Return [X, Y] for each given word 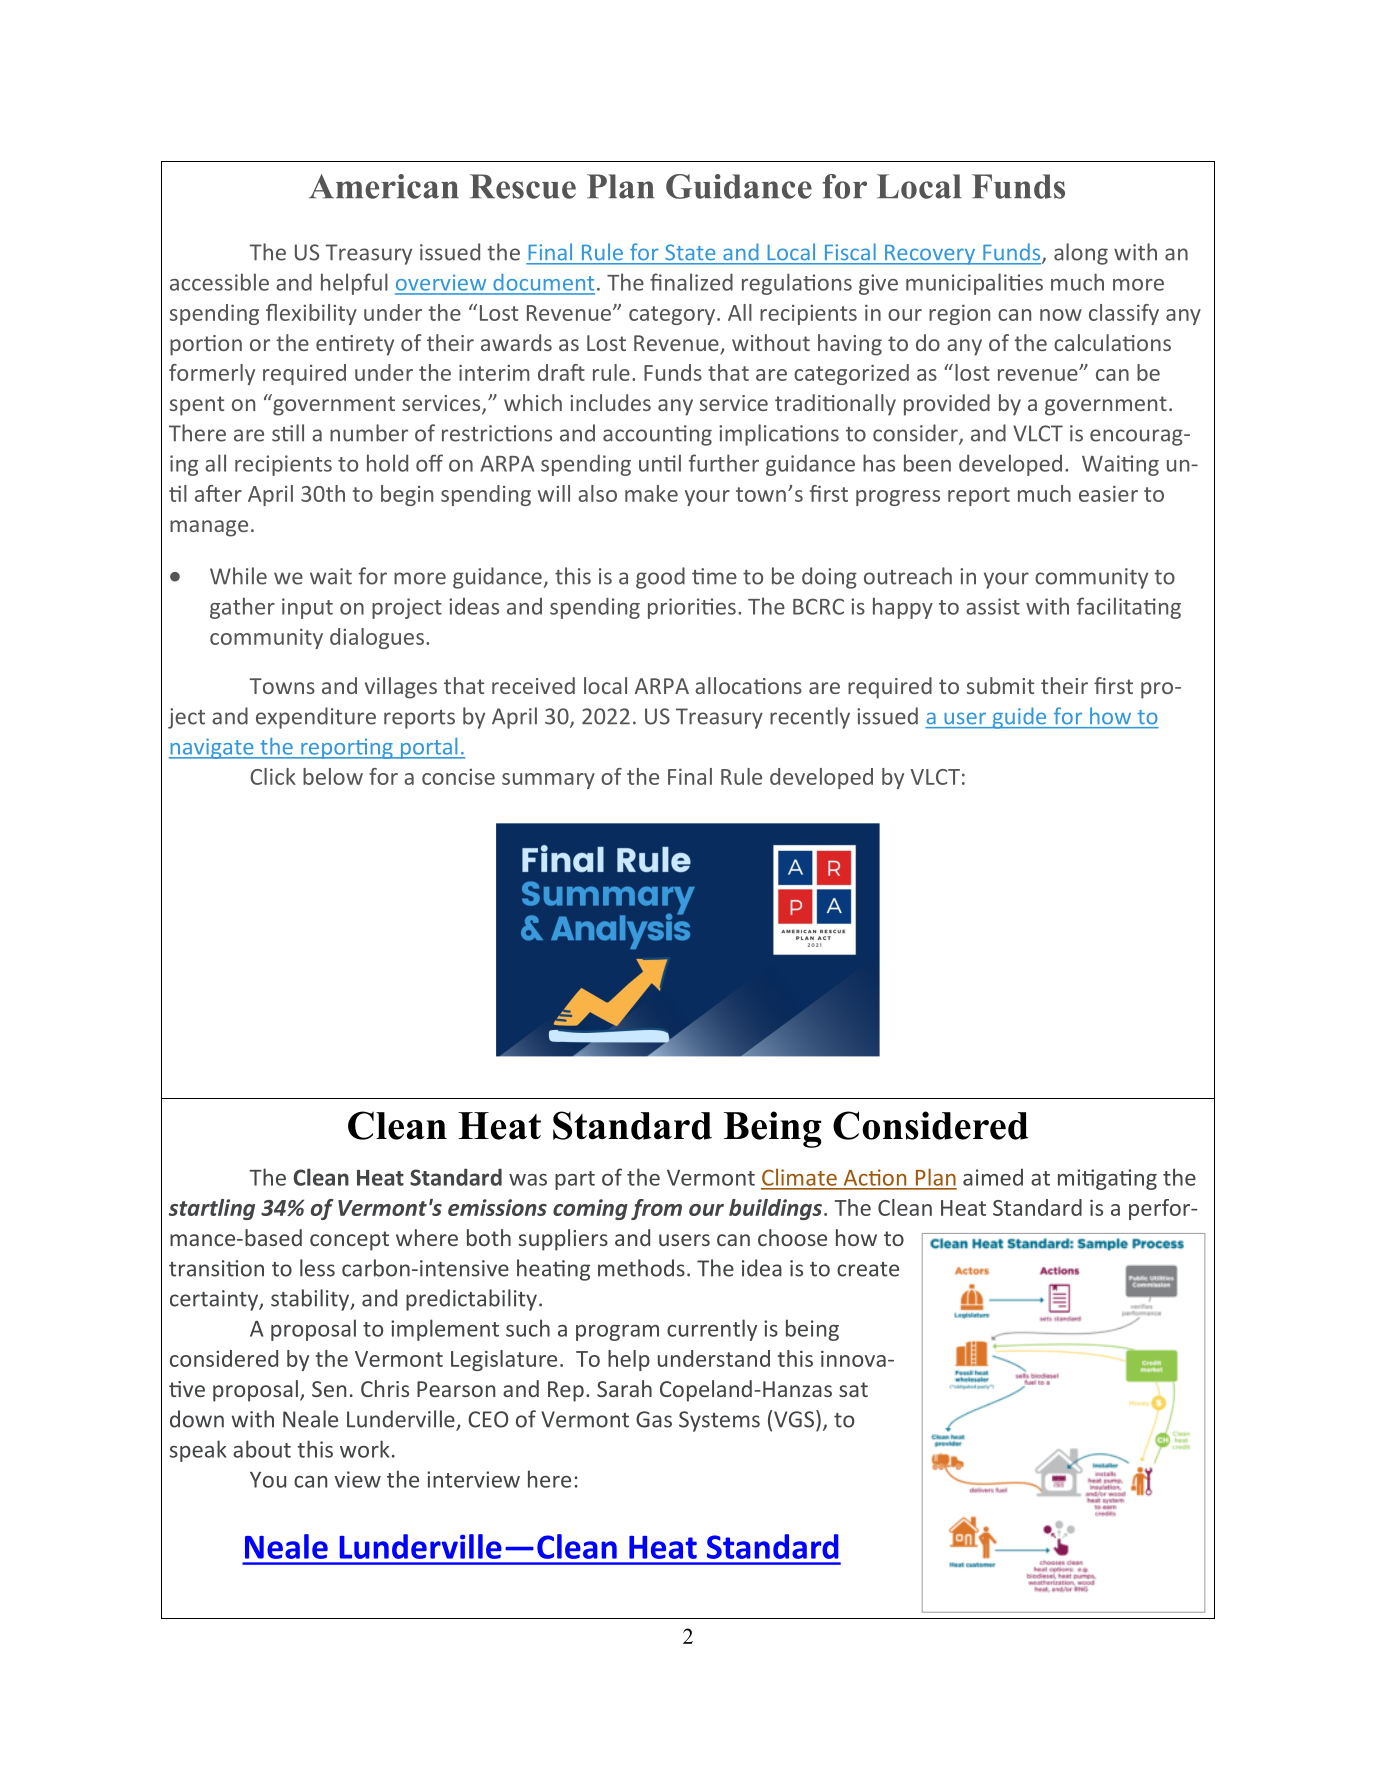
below [333, 776]
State [690, 252]
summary [548, 781]
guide [1019, 718]
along [1081, 254]
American [384, 186]
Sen [329, 1389]
